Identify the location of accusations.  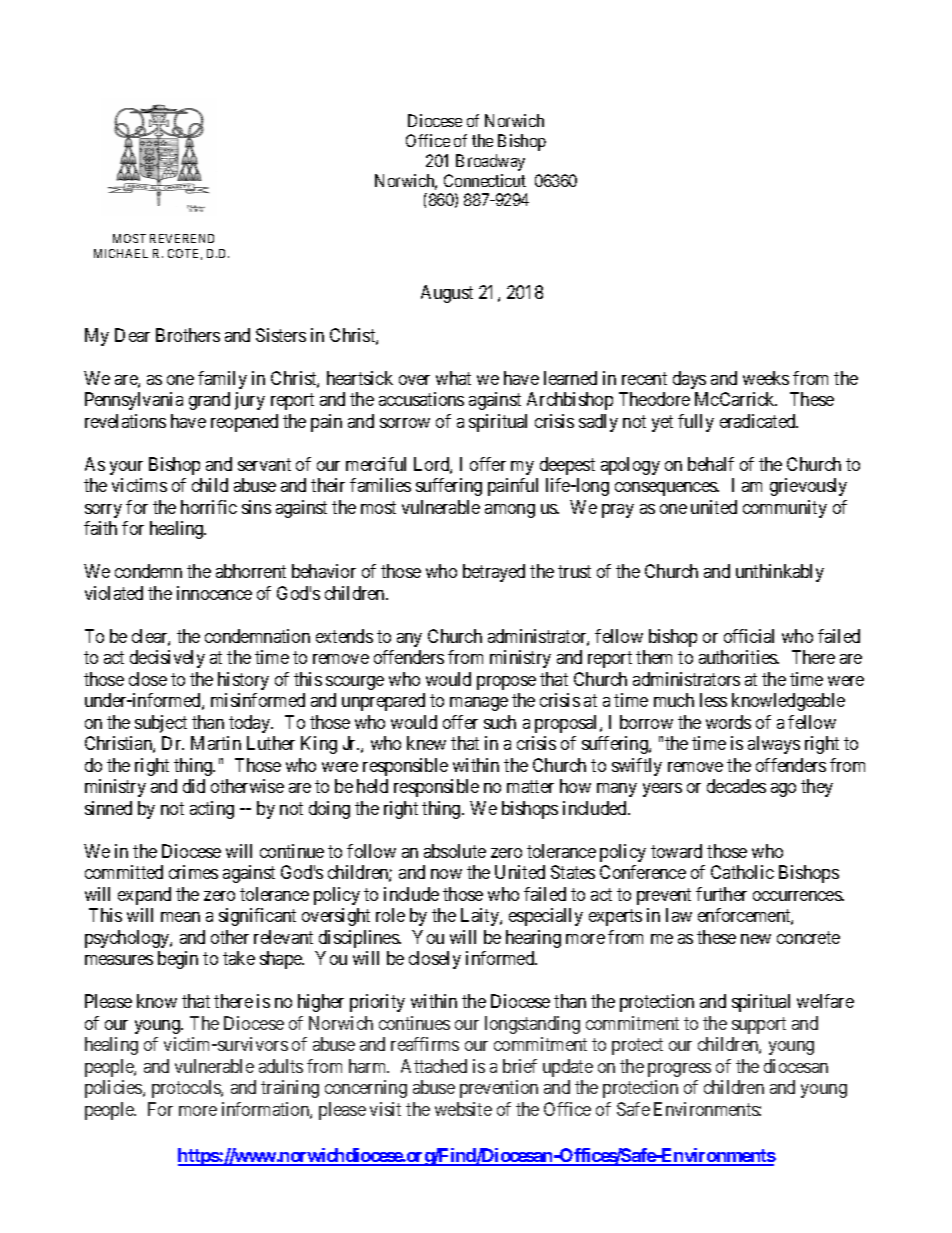
(421, 399).
